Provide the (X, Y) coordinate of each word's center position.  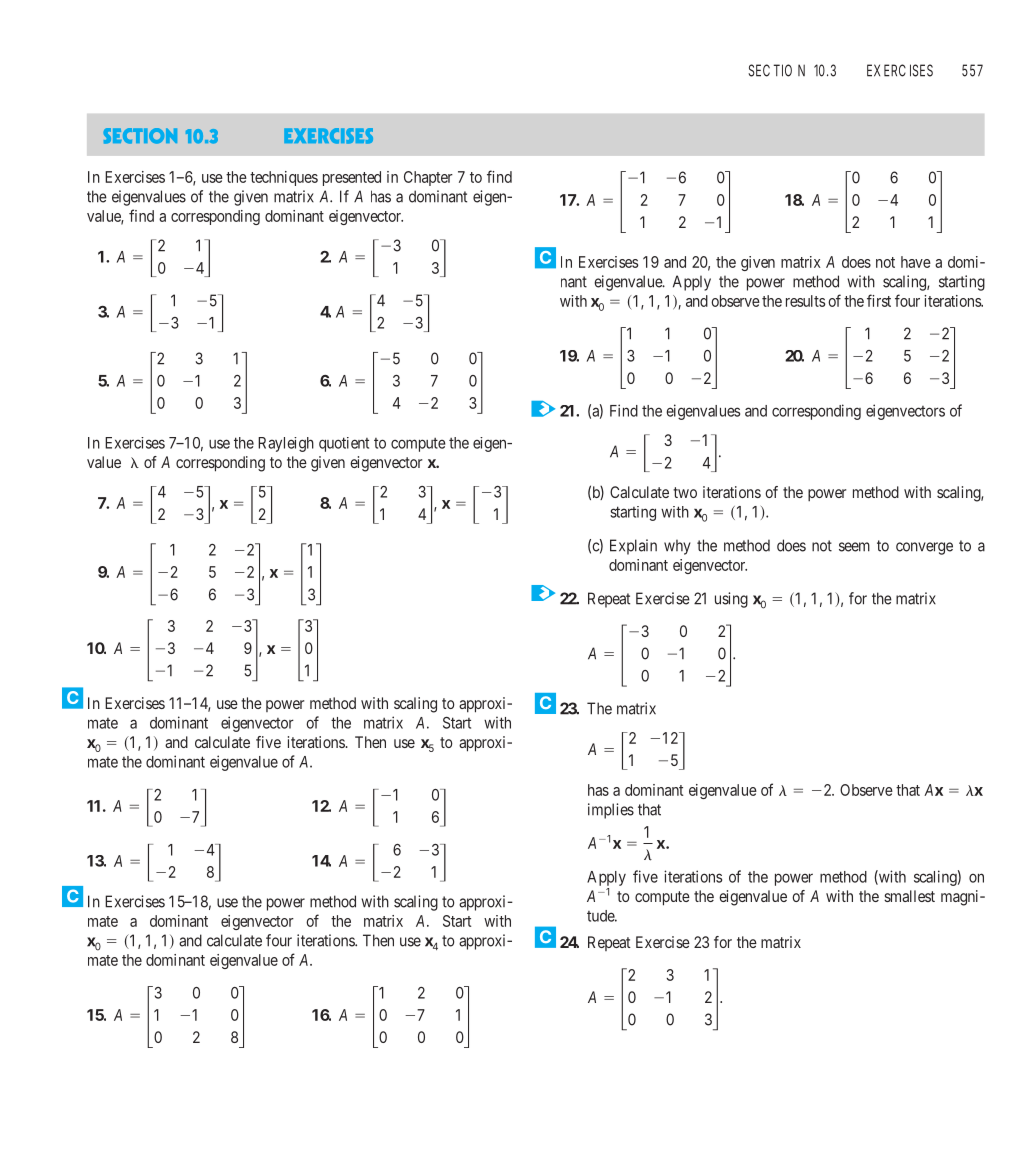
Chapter (428, 178)
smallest (909, 896)
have (916, 262)
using (731, 600)
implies (611, 811)
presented (352, 178)
